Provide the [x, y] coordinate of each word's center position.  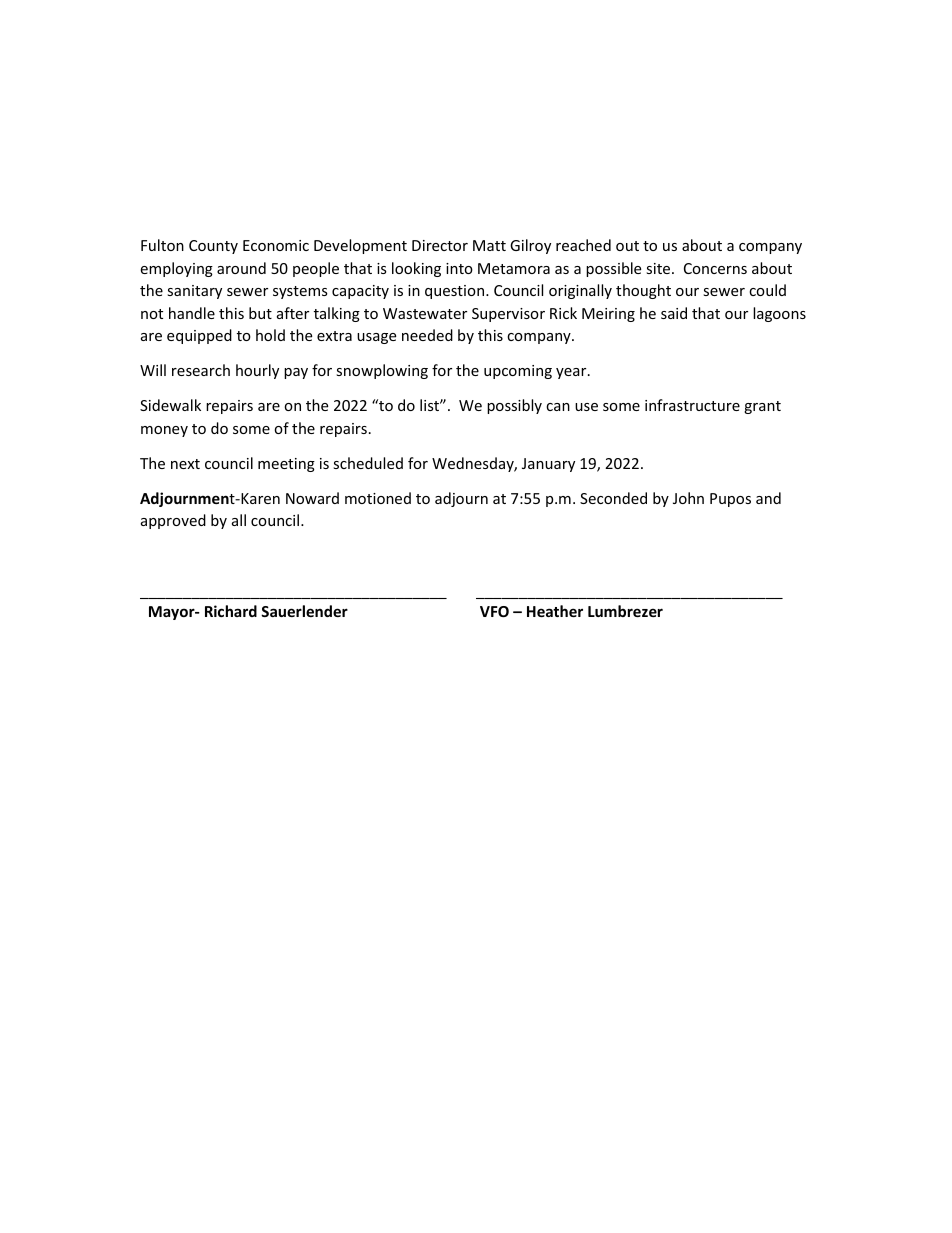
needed [427, 335]
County [213, 247]
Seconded [613, 498]
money [164, 431]
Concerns [715, 268]
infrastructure [692, 405]
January [548, 465]
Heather [555, 611]
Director [440, 245]
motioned [378, 498]
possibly [514, 406]
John [688, 498]
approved [173, 521]
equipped [199, 336]
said [674, 313]
